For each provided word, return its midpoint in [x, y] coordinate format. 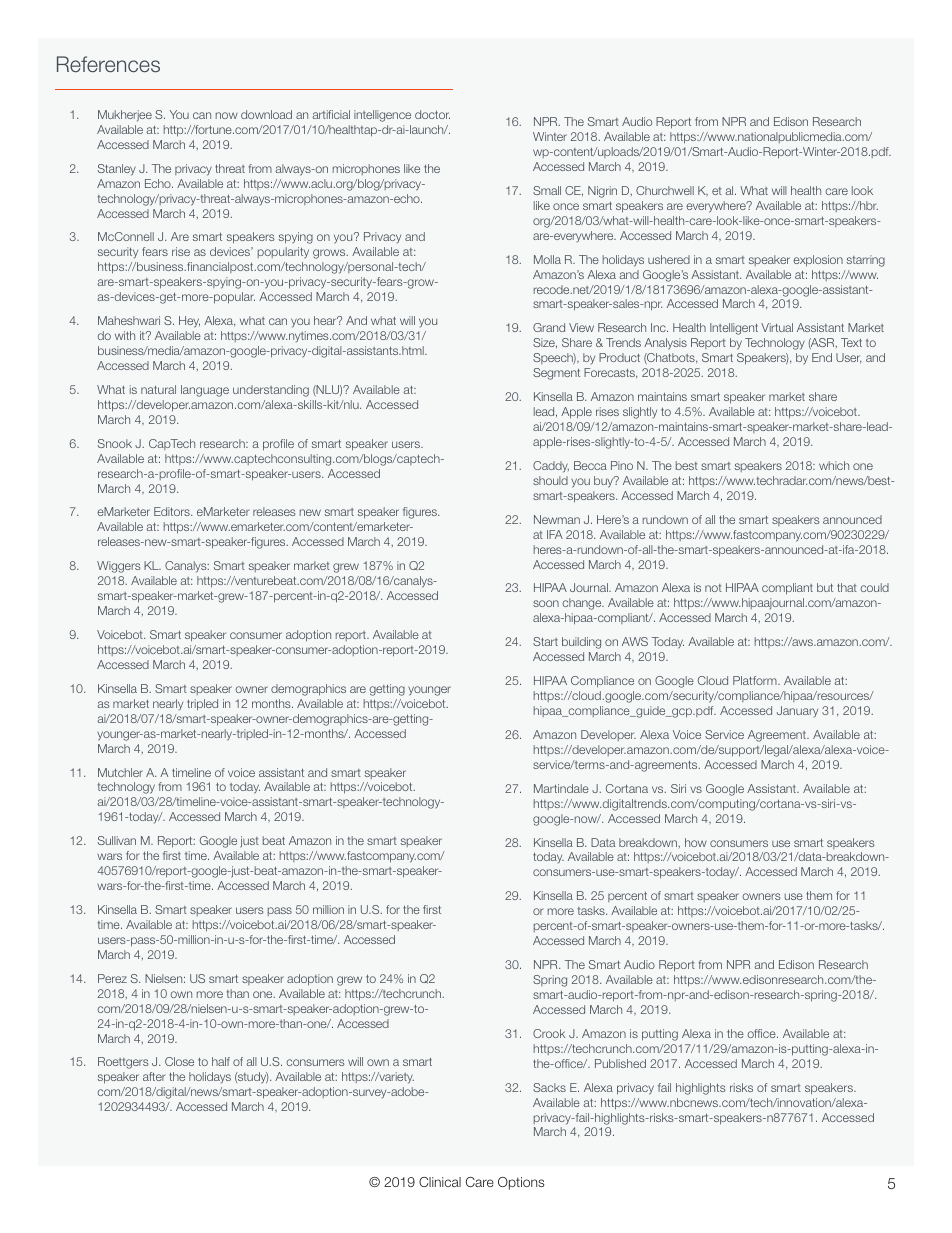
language [205, 391]
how [696, 842]
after [154, 1076]
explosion [818, 261]
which [834, 465]
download [266, 114]
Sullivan [117, 840]
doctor [432, 114]
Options [521, 1183]
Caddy [551, 467]
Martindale [561, 788]
